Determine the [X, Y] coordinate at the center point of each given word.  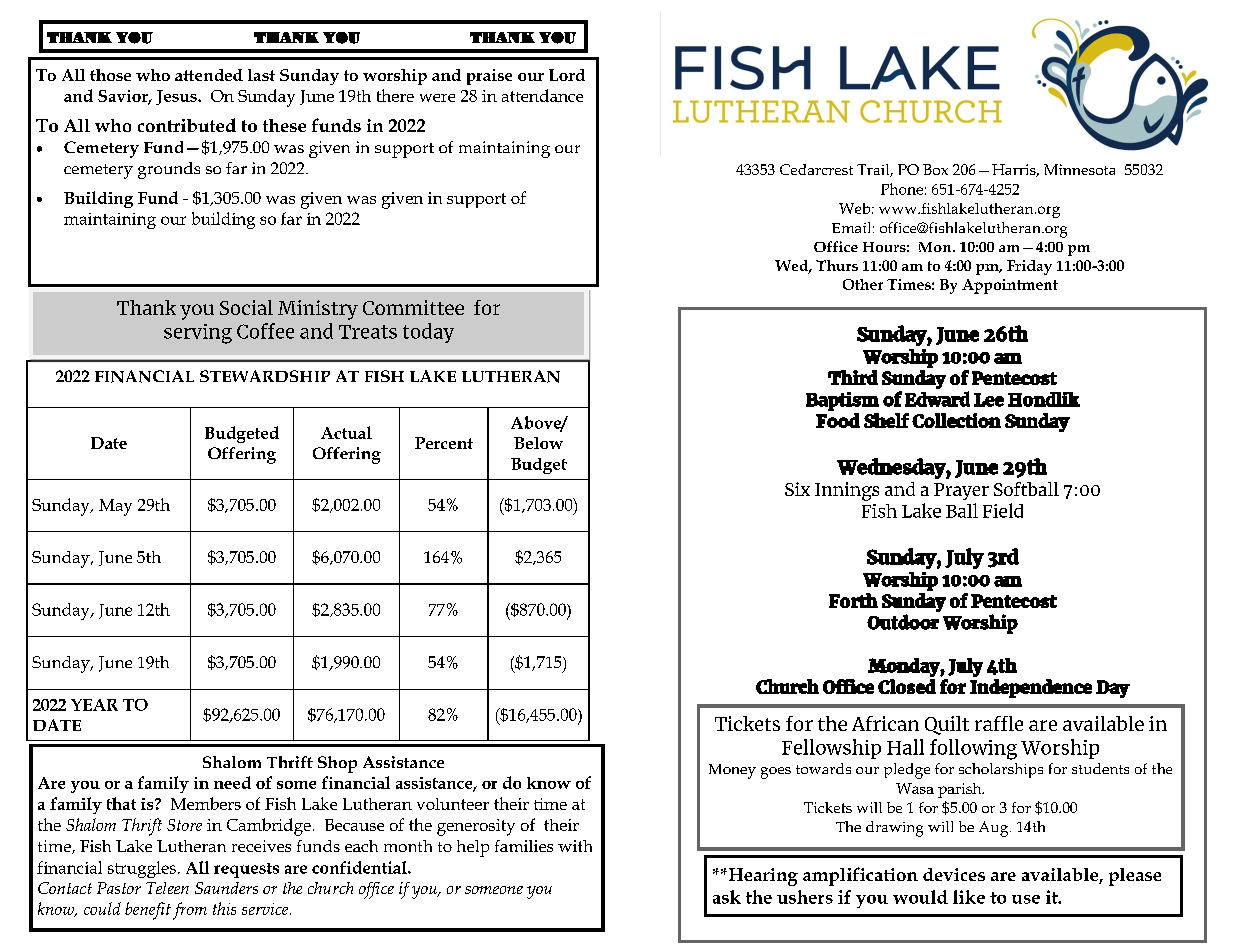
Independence [1031, 688]
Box [935, 169]
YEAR [94, 705]
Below [538, 443]
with [575, 846]
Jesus [177, 97]
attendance [542, 95]
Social [246, 307]
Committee [413, 307]
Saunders [226, 888]
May [115, 507]
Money [732, 771]
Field [1003, 510]
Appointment [1010, 286]
